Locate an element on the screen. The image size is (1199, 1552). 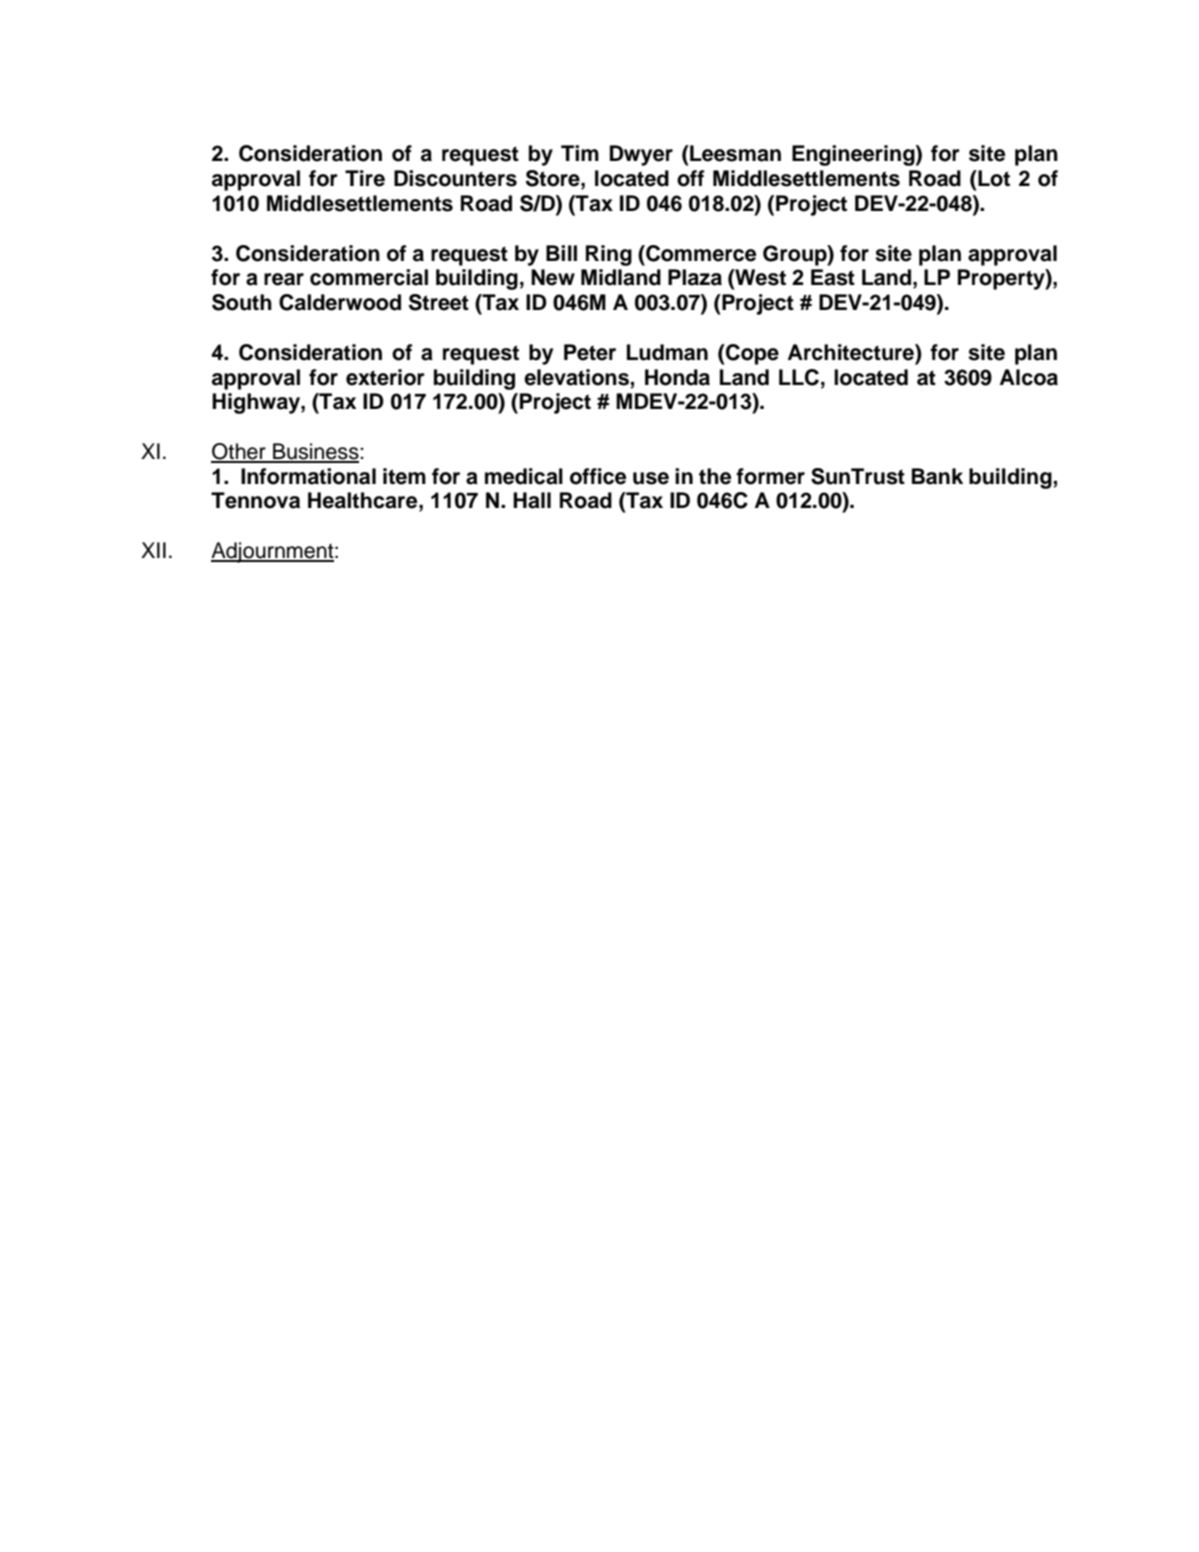
office is located at coordinates (598, 476).
